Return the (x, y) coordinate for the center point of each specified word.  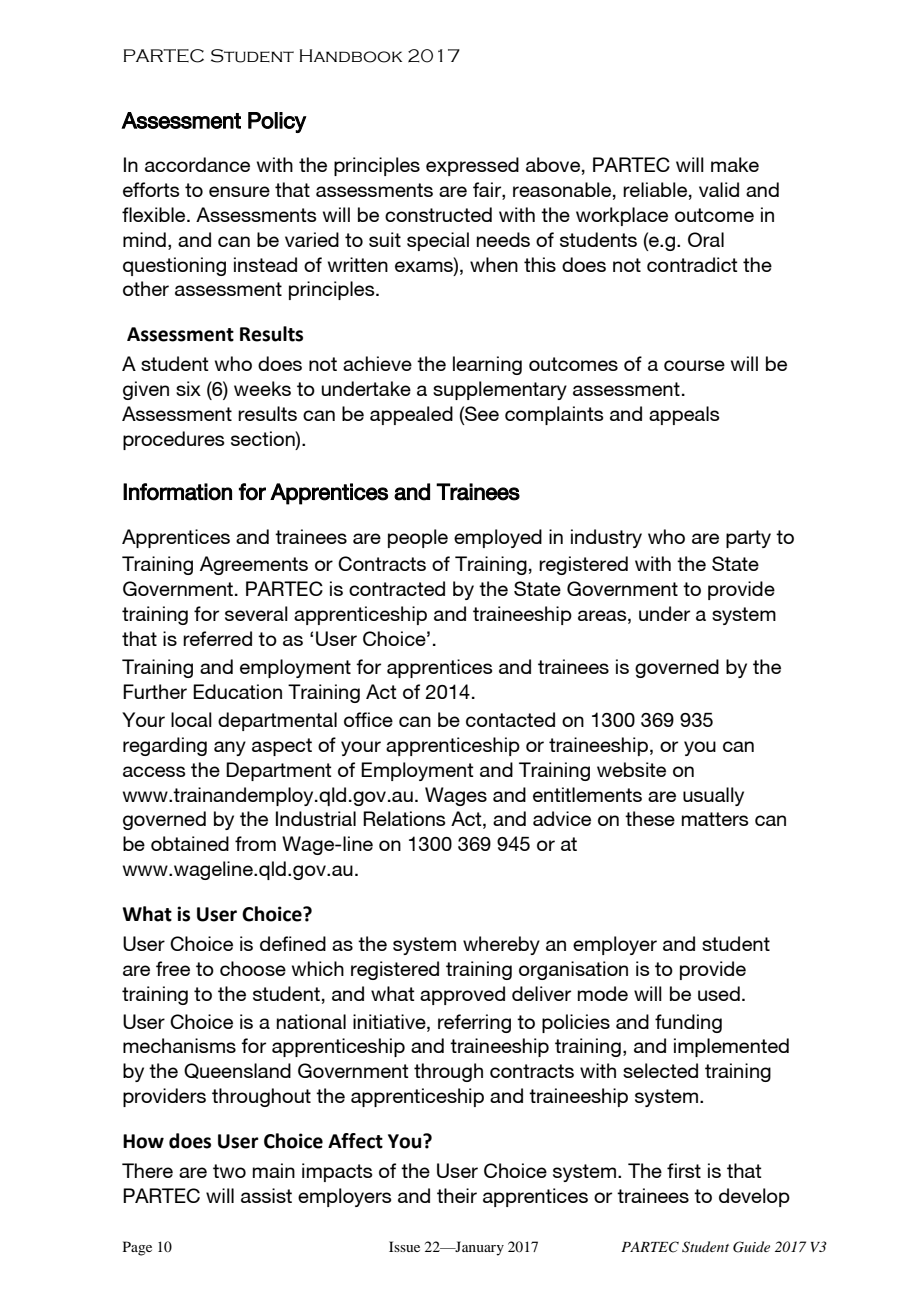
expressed (472, 166)
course (694, 365)
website (631, 769)
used (719, 993)
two (229, 1171)
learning (487, 365)
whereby (501, 945)
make (735, 164)
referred (217, 638)
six (188, 388)
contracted (397, 588)
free (173, 968)
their (457, 1195)
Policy (277, 122)
